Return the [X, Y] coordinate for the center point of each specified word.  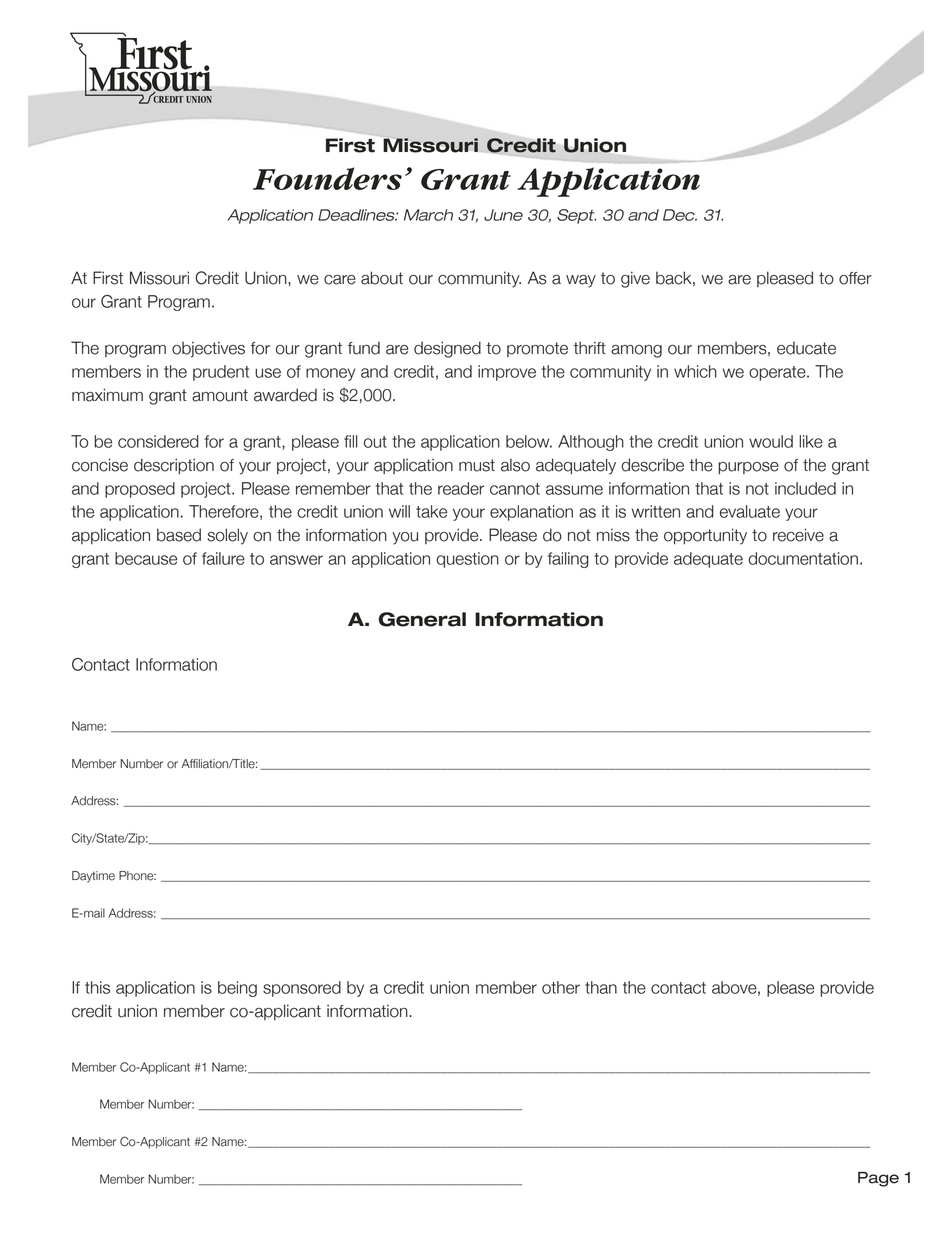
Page [878, 1179]
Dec [680, 215]
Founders [327, 178]
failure [223, 558]
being [237, 989]
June [503, 215]
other [561, 987]
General [422, 619]
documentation [803, 558]
